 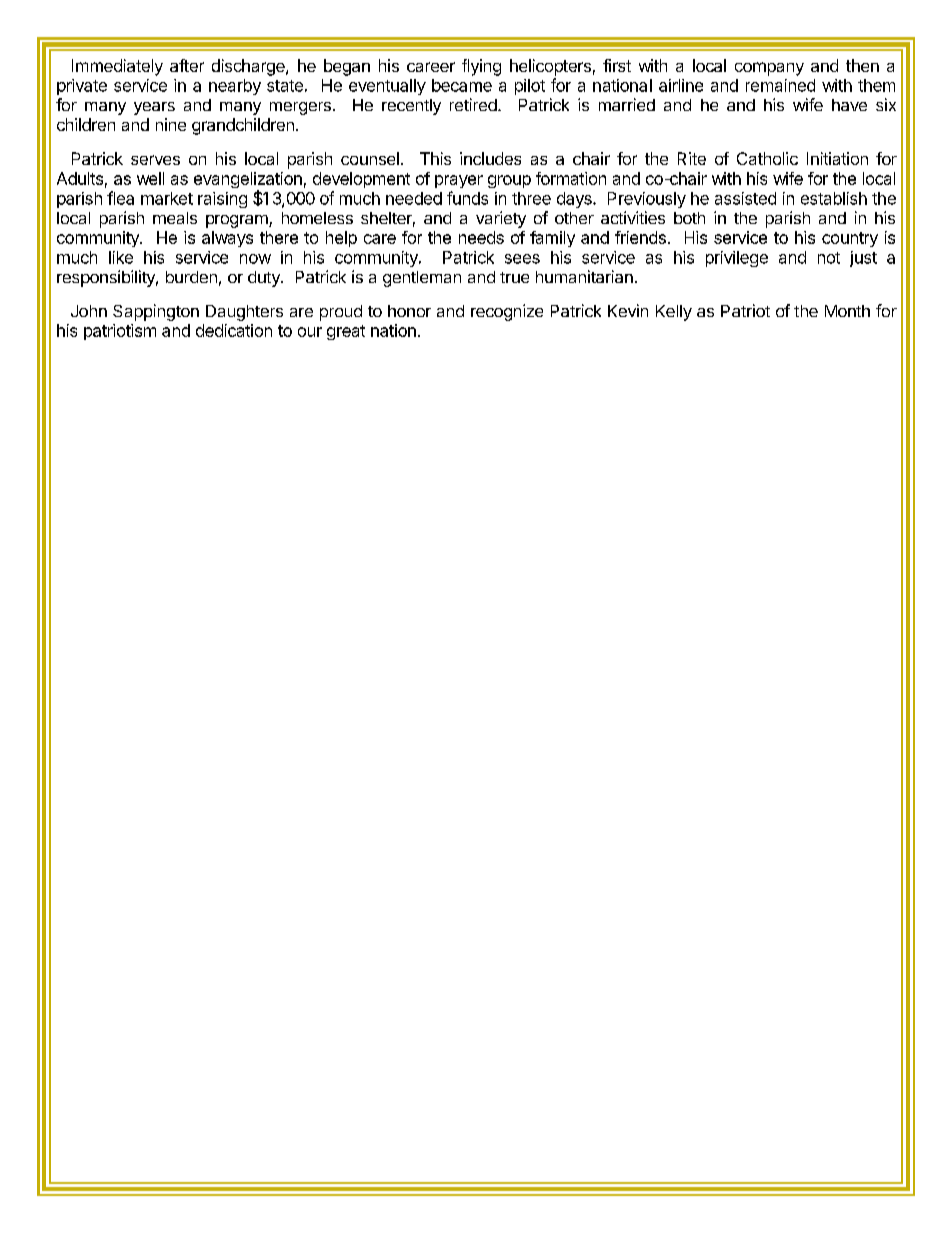 I want to click on serves, so click(x=155, y=160).
